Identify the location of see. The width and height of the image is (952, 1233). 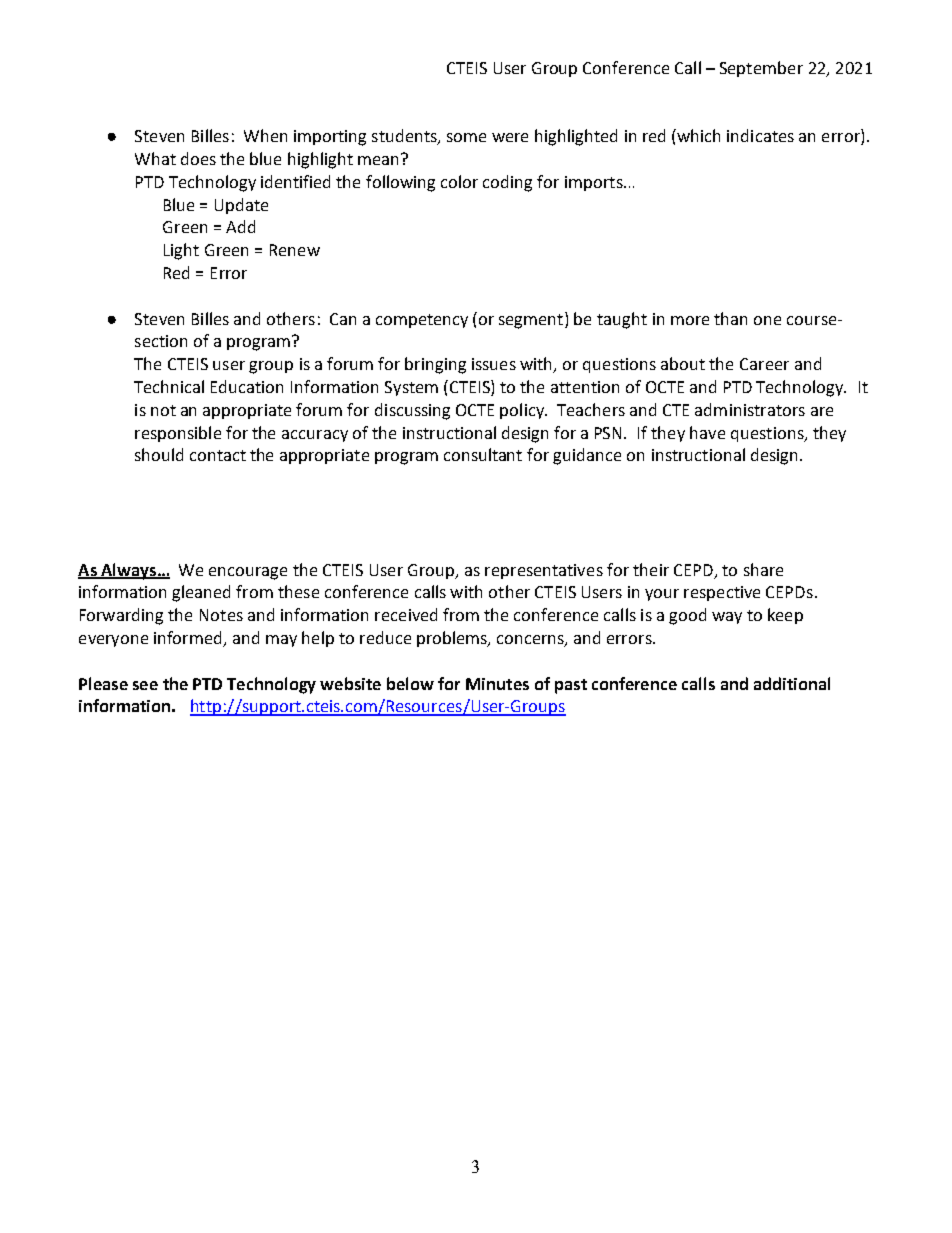
(145, 685).
